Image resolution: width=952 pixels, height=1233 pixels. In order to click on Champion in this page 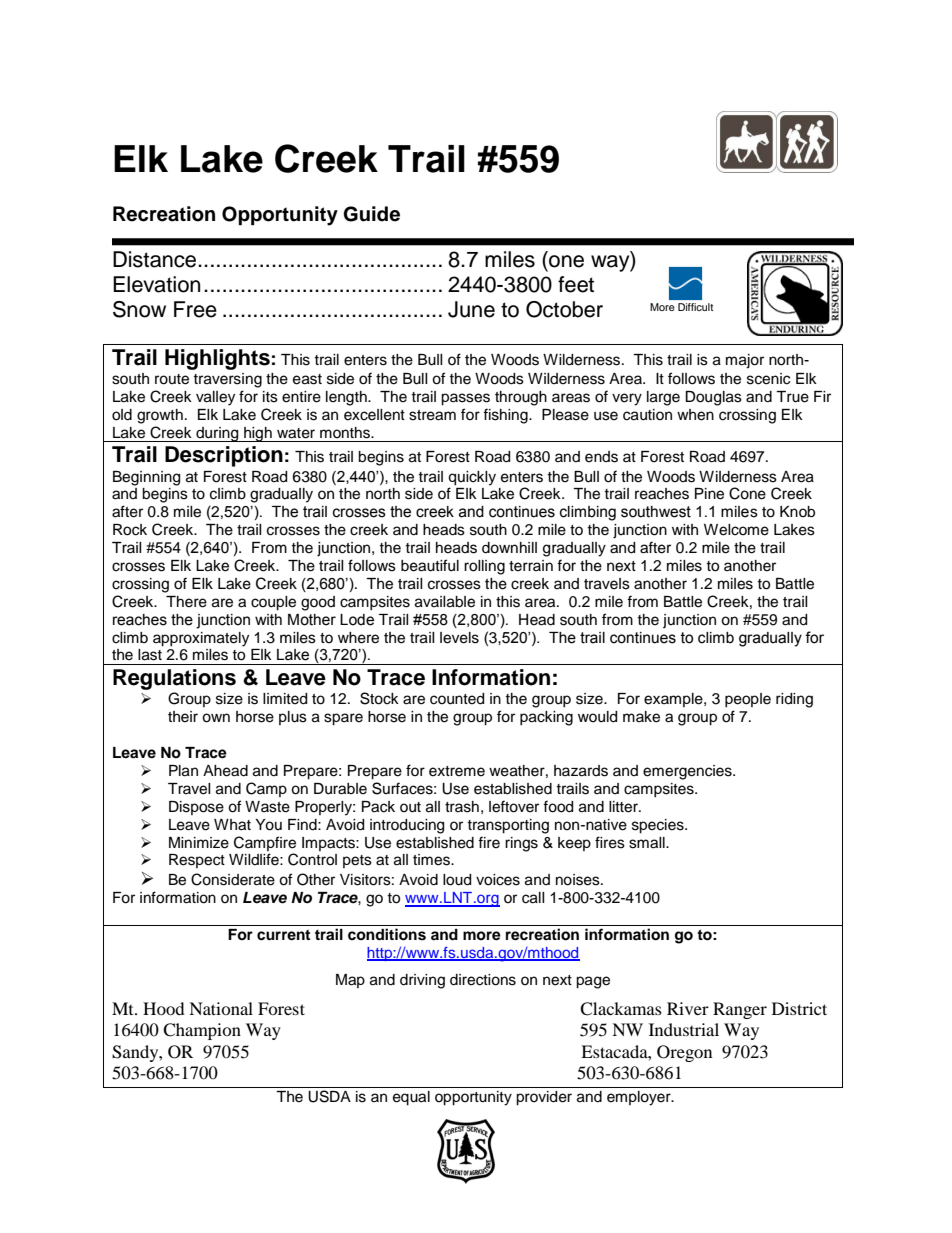, I will do `click(202, 1031)`.
